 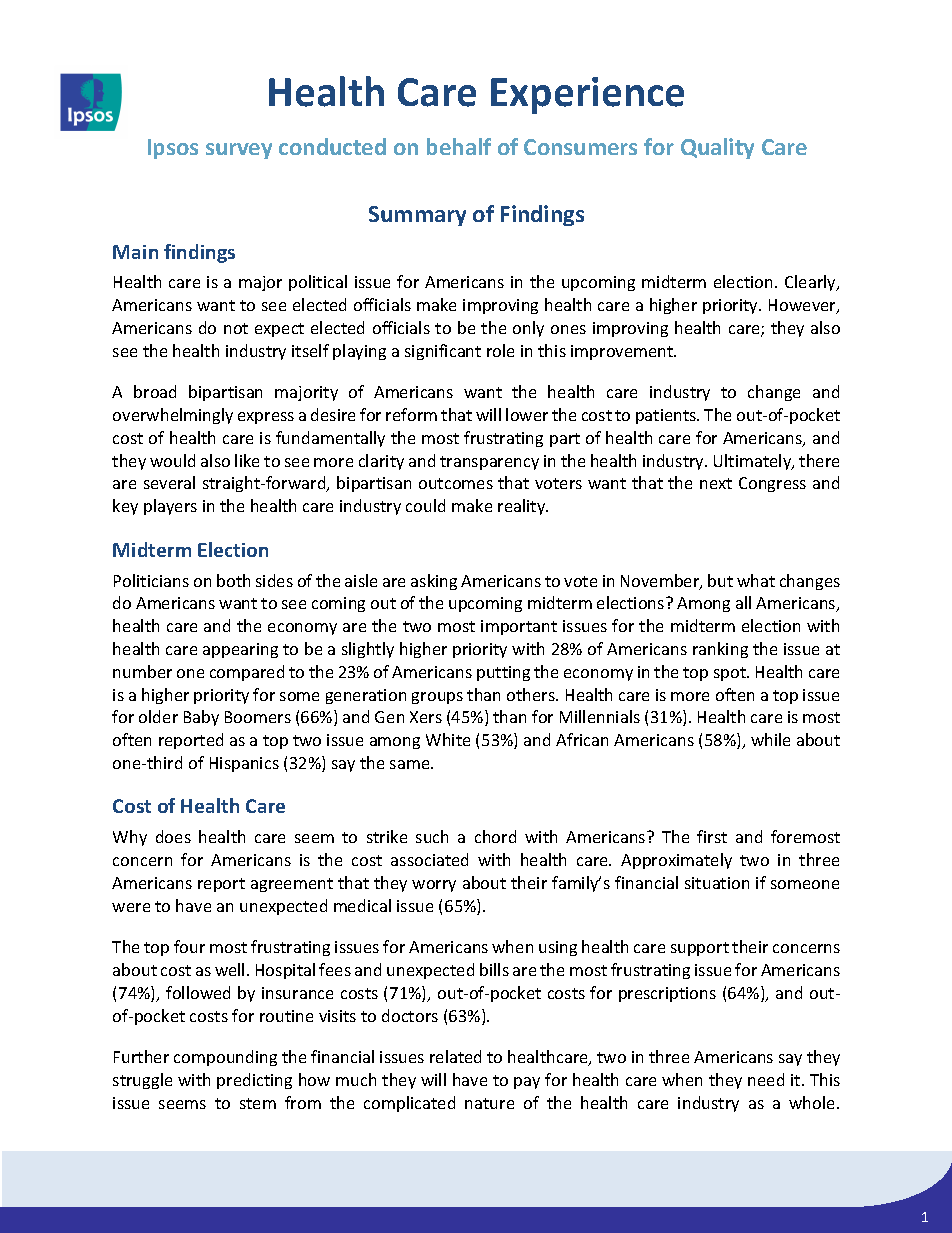 I want to click on while, so click(x=770, y=739).
